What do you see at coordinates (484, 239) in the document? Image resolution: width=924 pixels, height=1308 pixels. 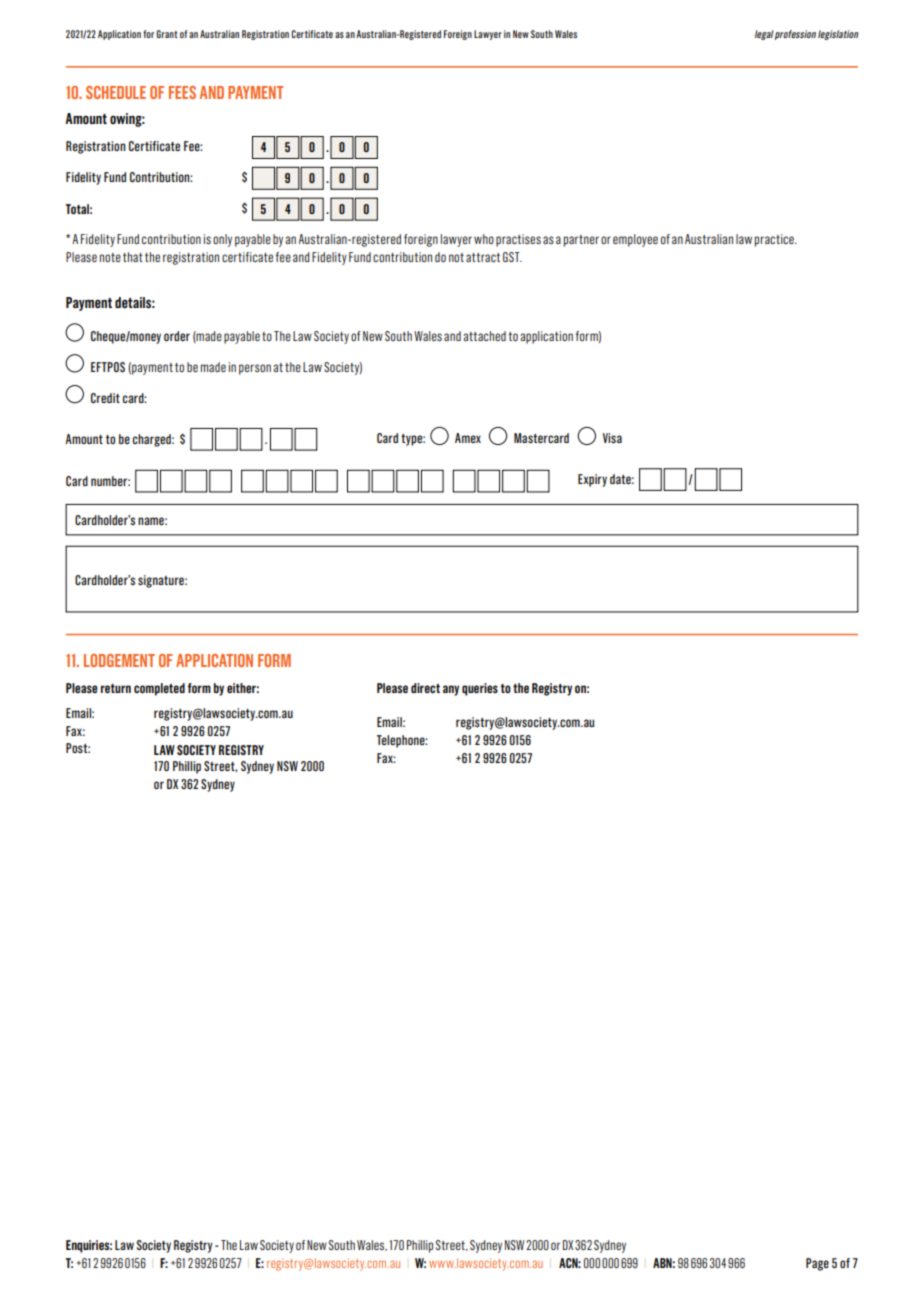 I see `who` at bounding box center [484, 239].
